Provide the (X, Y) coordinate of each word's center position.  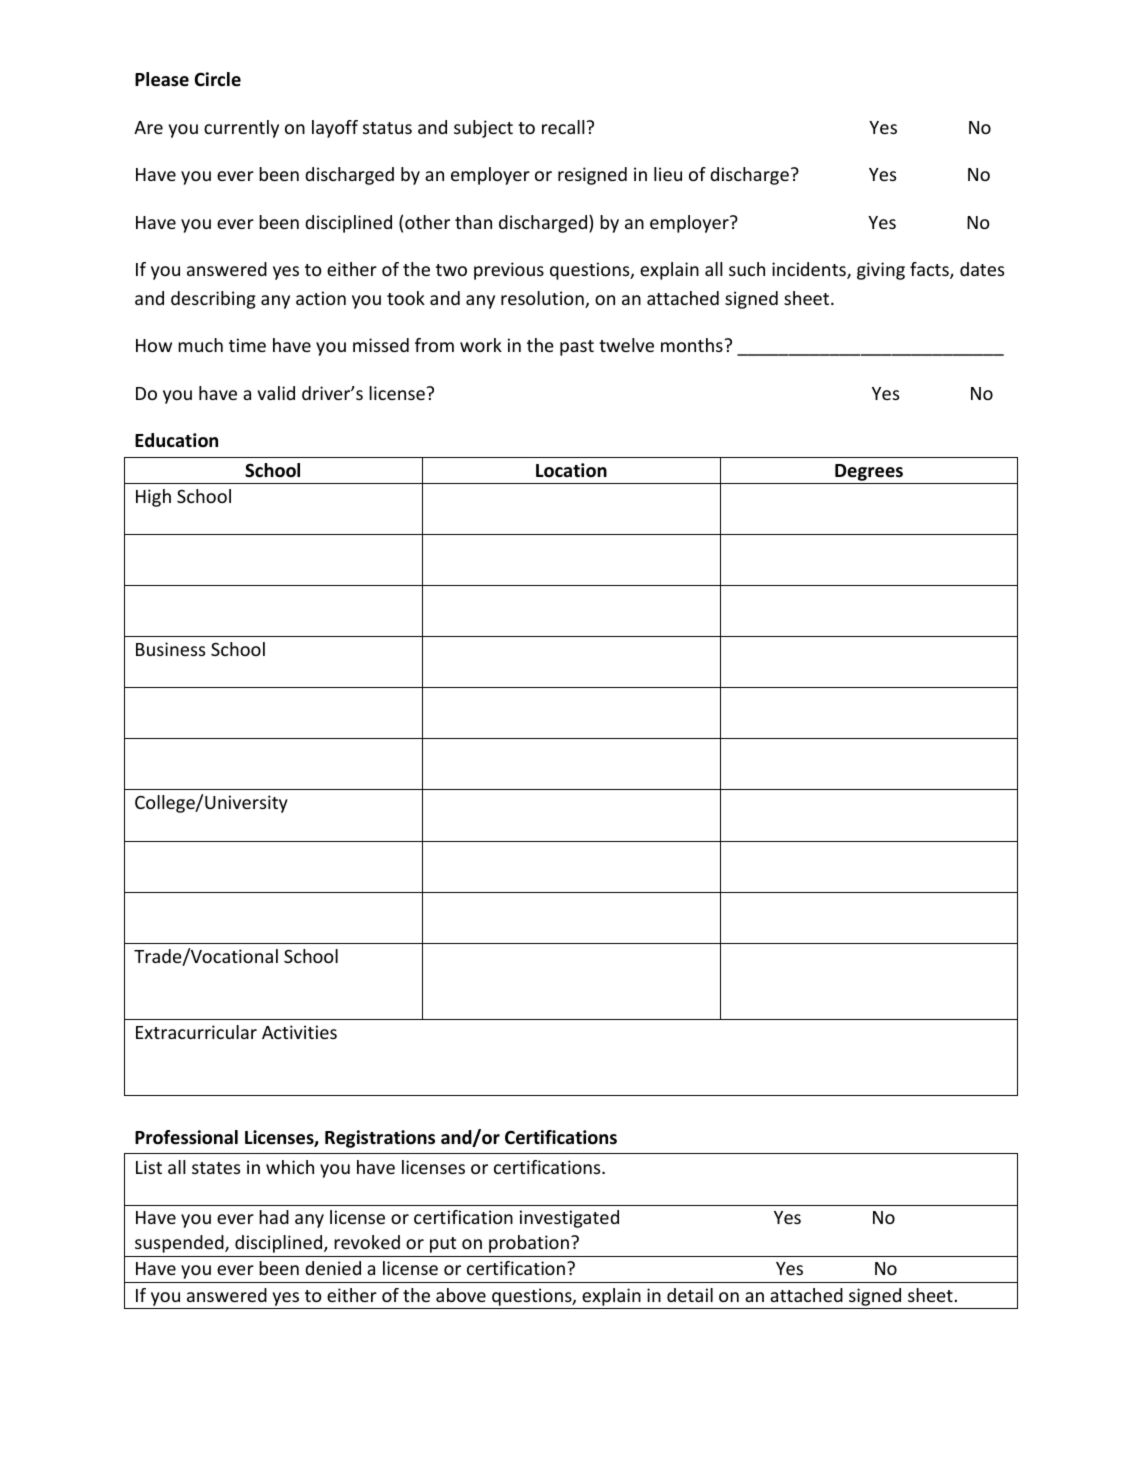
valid (276, 393)
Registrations (380, 1139)
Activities (299, 1032)
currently (241, 129)
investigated (569, 1219)
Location (571, 470)
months (692, 345)
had (274, 1217)
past (577, 348)
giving (881, 271)
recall (563, 127)
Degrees (869, 474)
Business (170, 649)
